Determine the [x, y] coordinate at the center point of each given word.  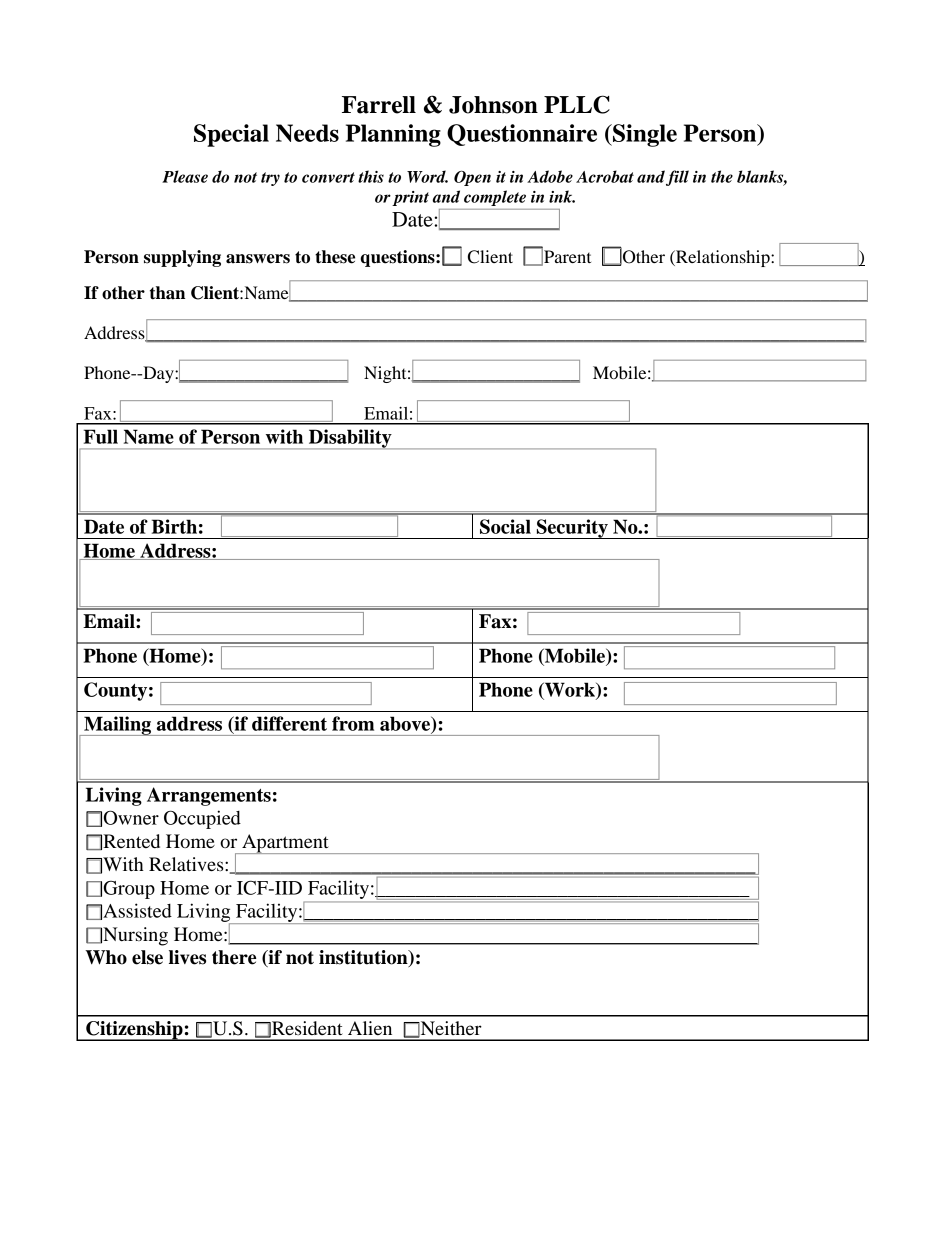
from [353, 723]
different [289, 723]
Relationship [723, 258]
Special [231, 135]
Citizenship [134, 1031]
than [167, 293]
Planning [393, 135]
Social [505, 526]
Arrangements [209, 796]
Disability [350, 439]
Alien [370, 1028]
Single [644, 135]
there [234, 957]
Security [572, 529]
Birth [174, 526]
